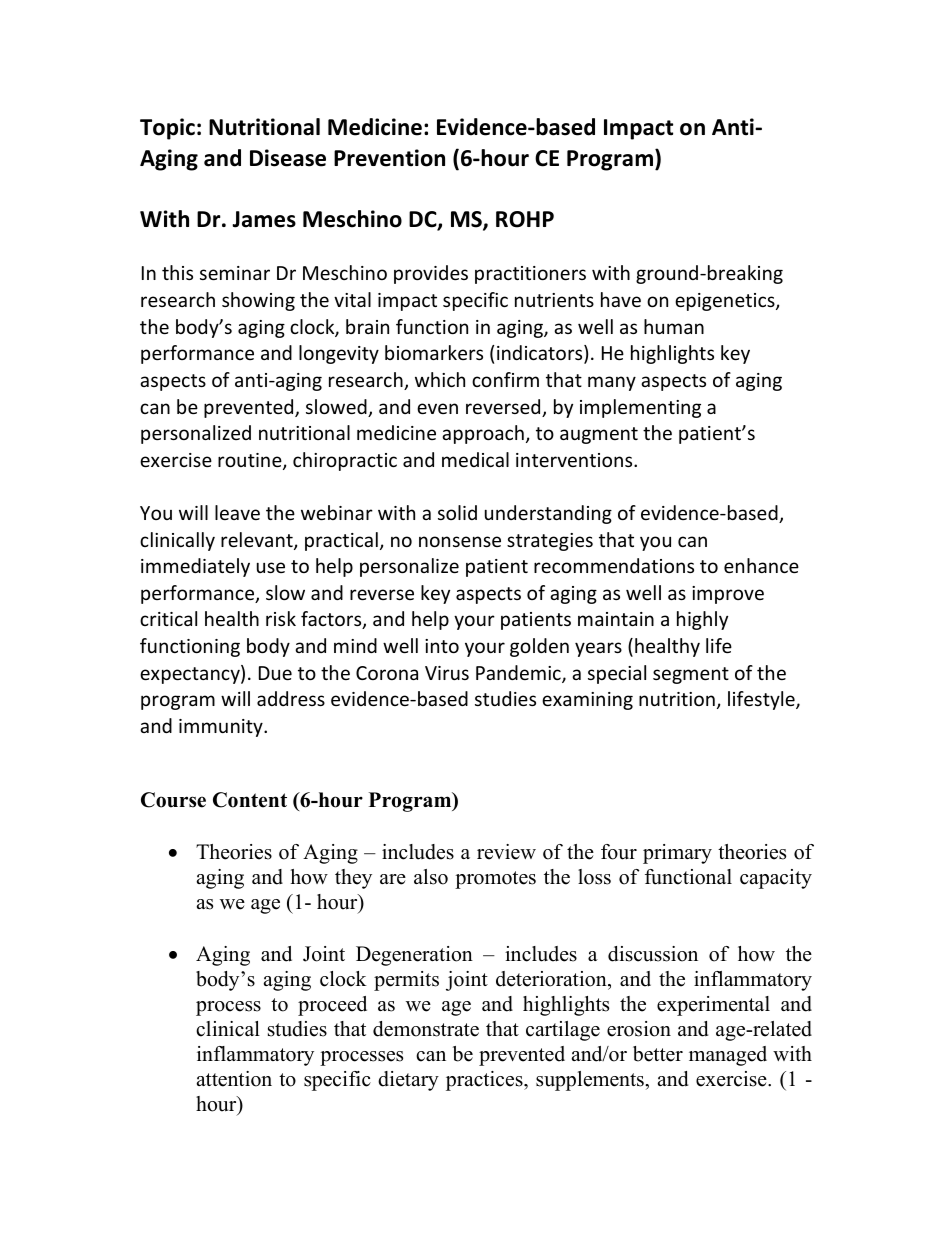  Describe the element at coordinates (440, 379) in the screenshot. I see `which` at that location.
